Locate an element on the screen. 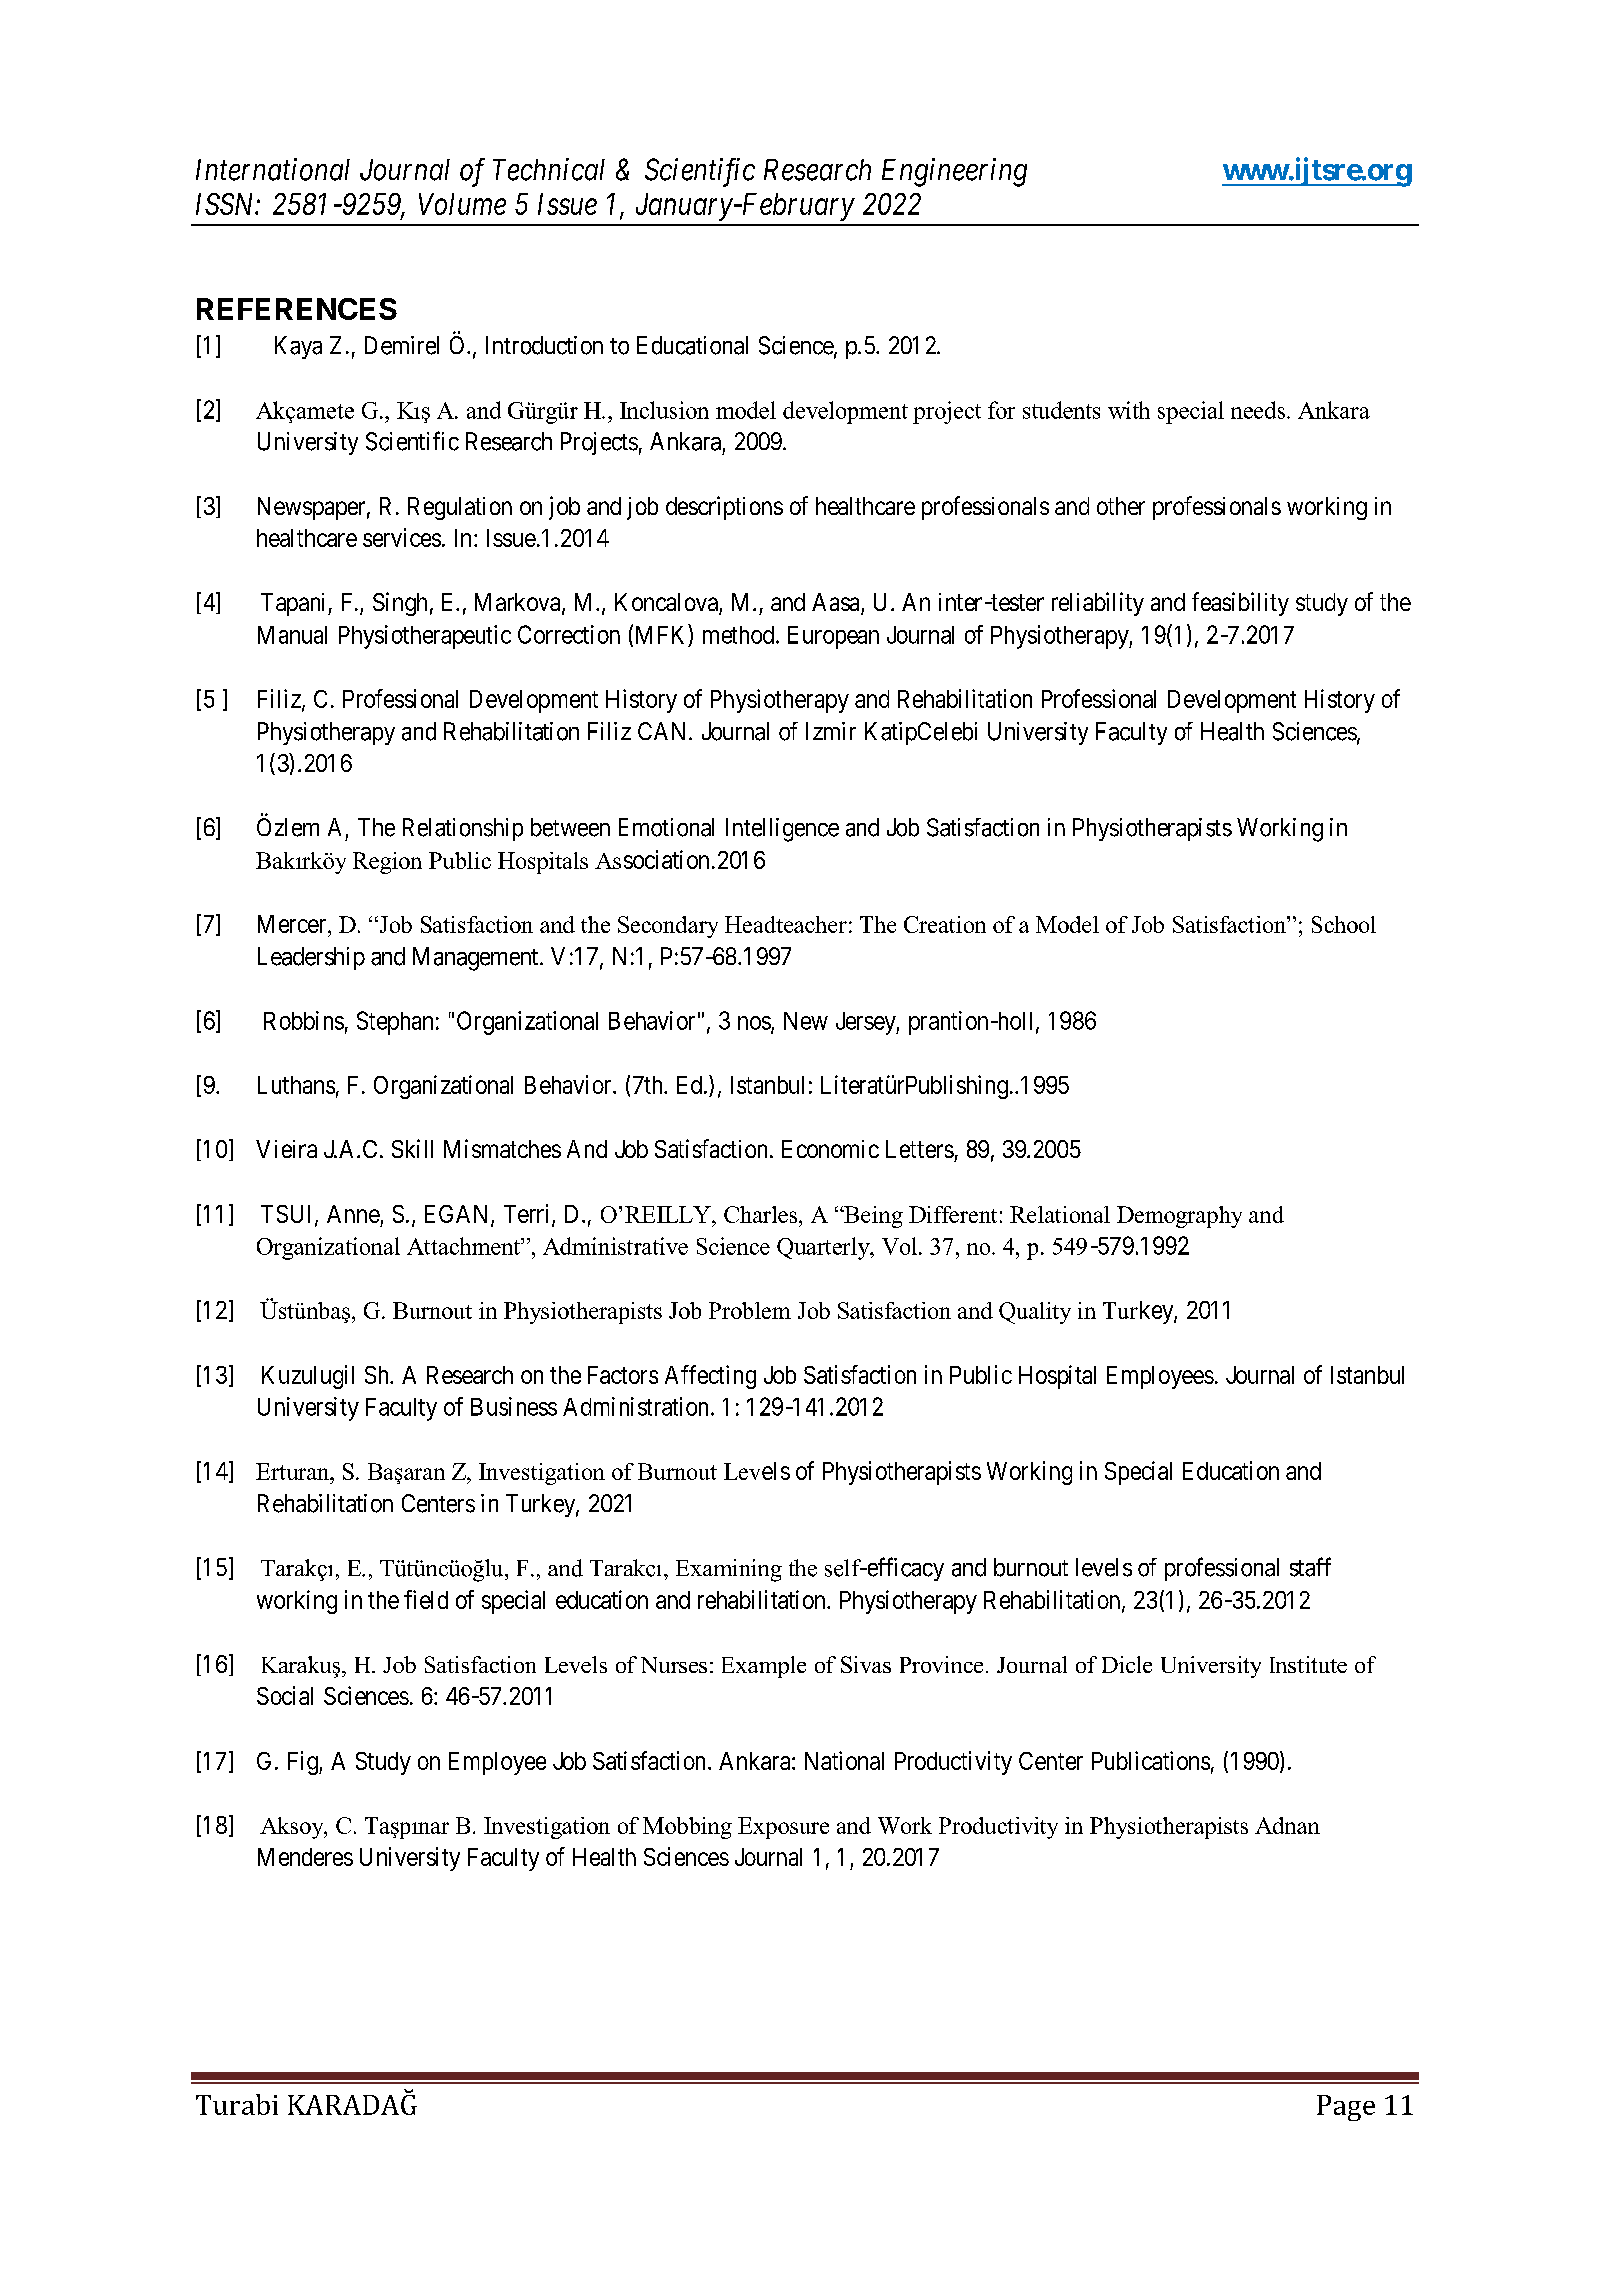 The image size is (1609, 2275). needs is located at coordinates (1259, 410).
